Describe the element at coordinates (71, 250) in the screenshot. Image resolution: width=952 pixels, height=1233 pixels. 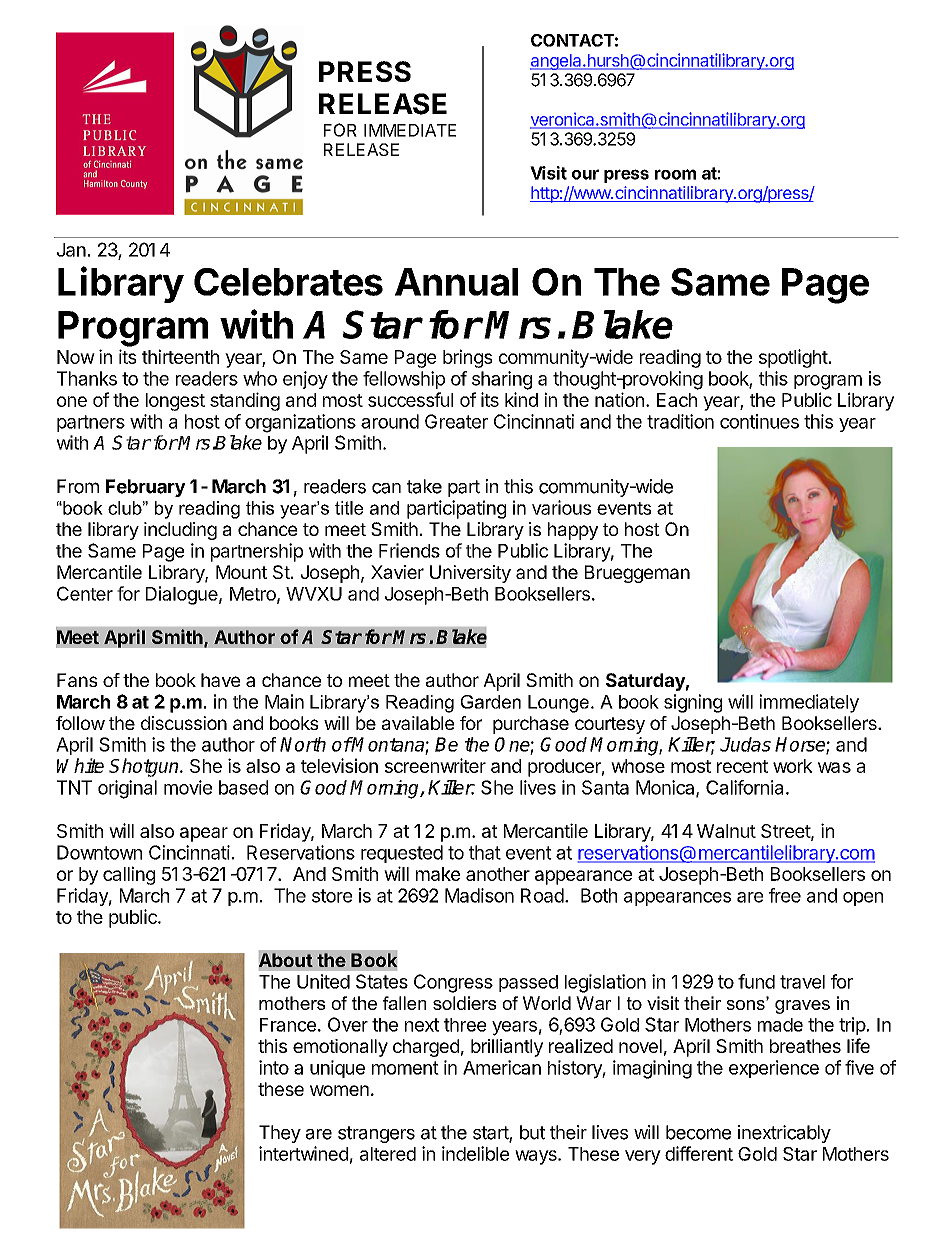
I see `Jan` at that location.
